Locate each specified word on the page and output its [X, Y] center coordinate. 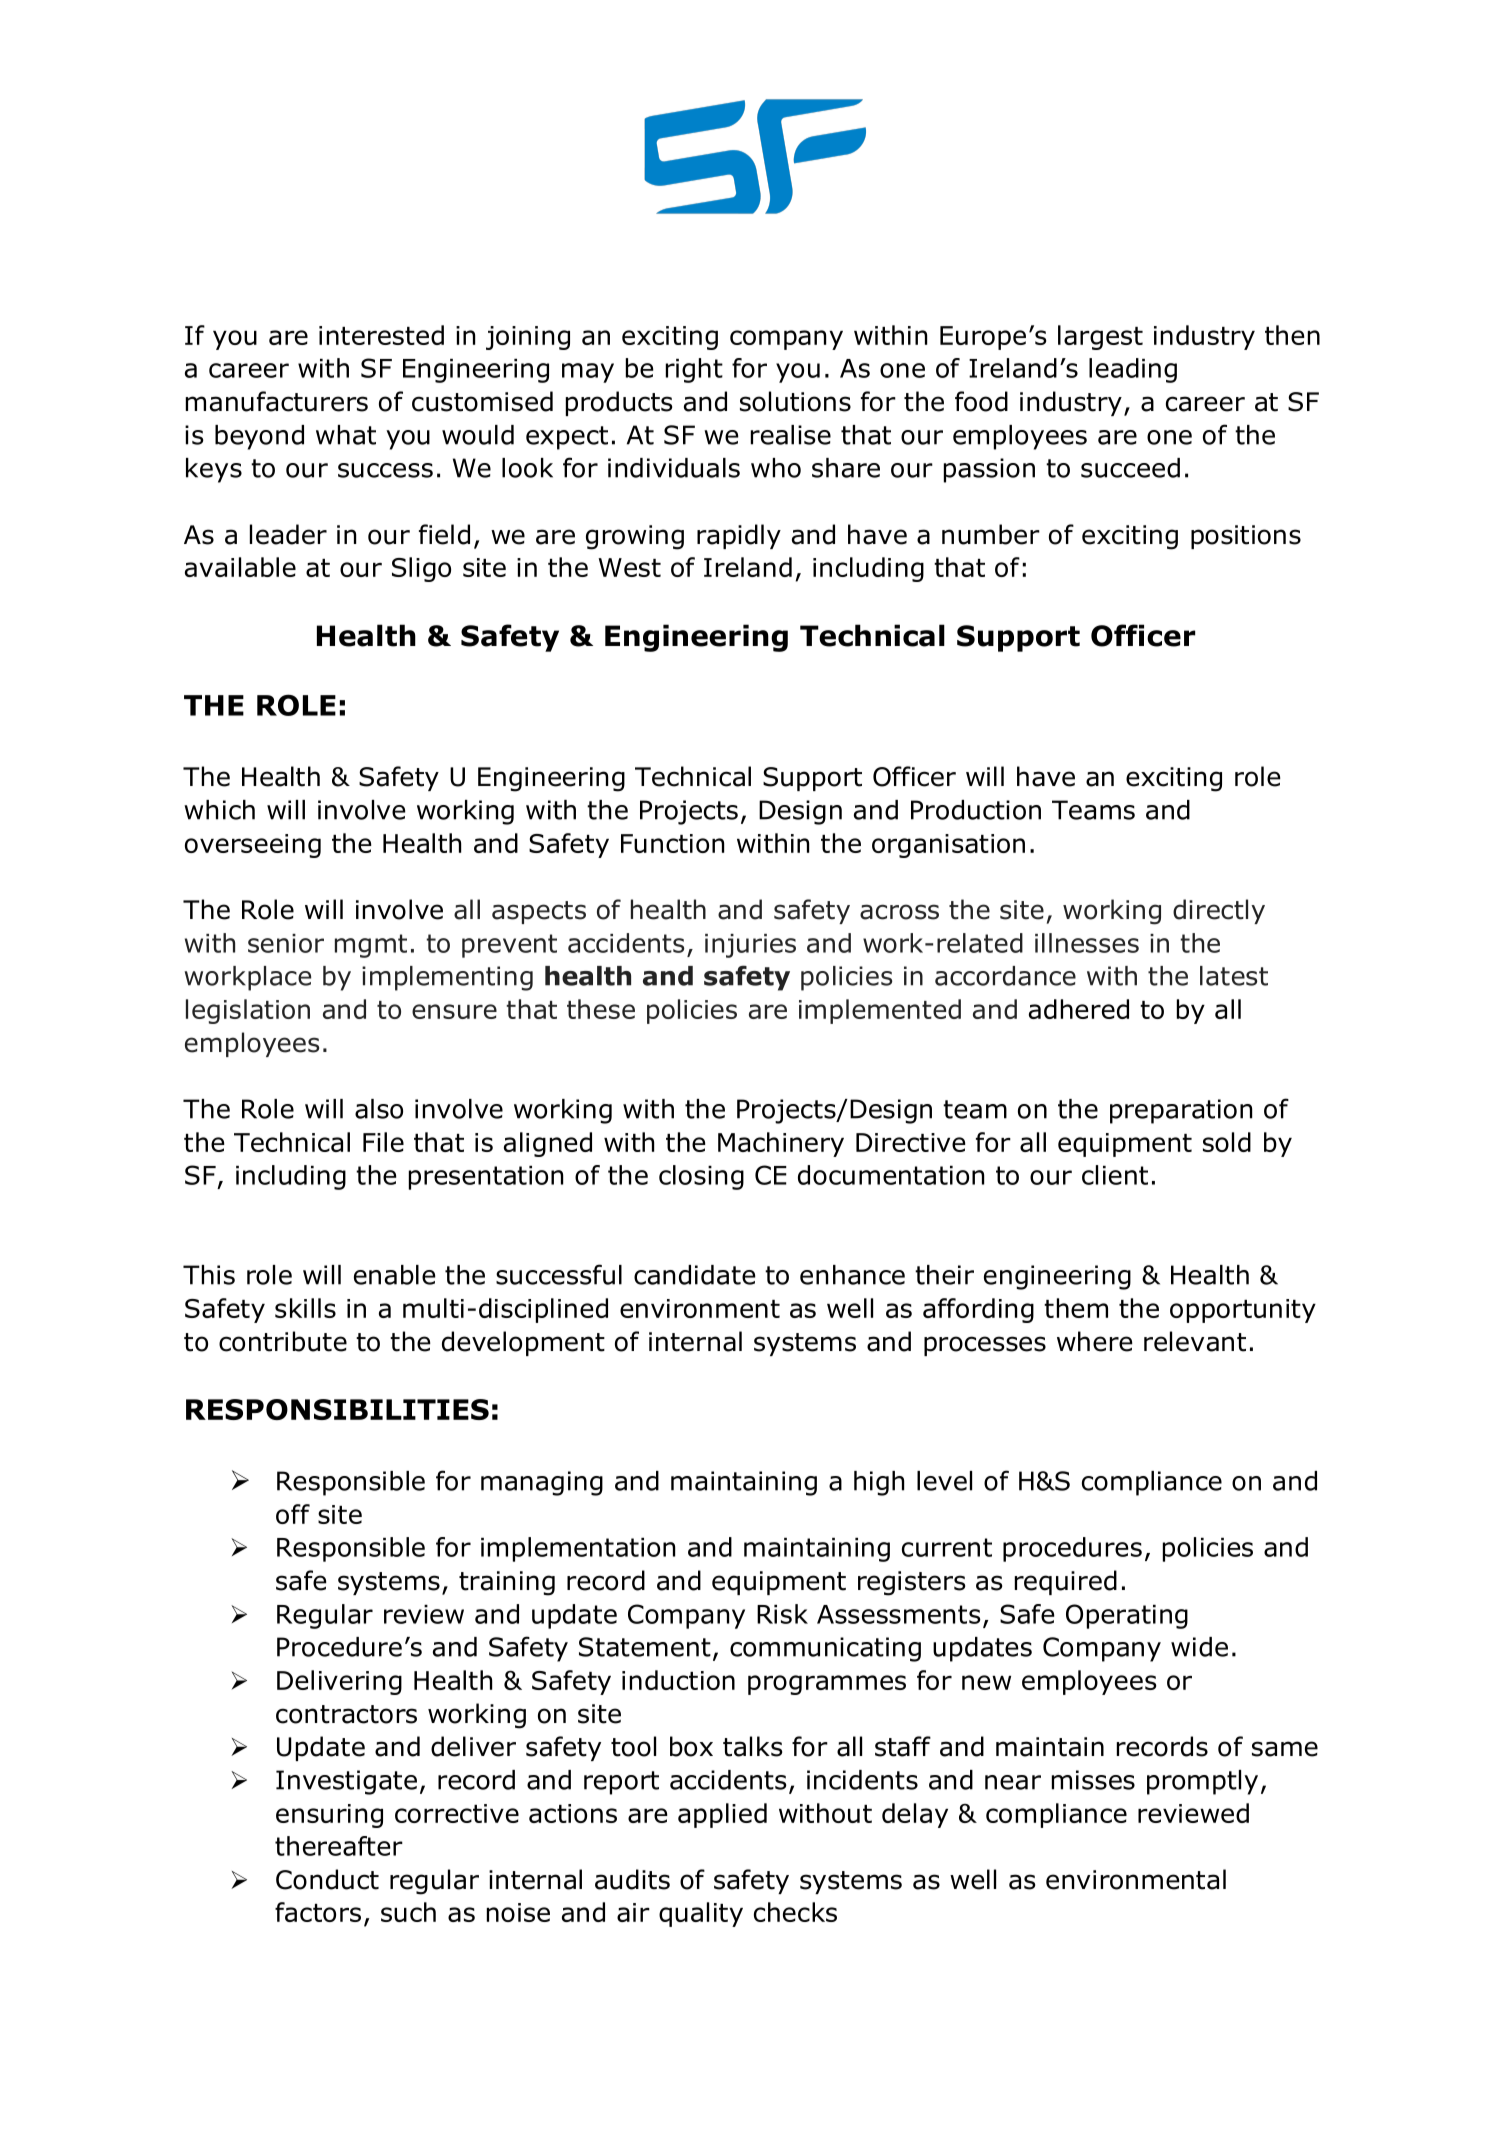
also [379, 1109]
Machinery [781, 1144]
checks [795, 1912]
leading [1133, 370]
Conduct [327, 1879]
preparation [1181, 1111]
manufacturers [277, 401]
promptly [1202, 1782]
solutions [795, 401]
